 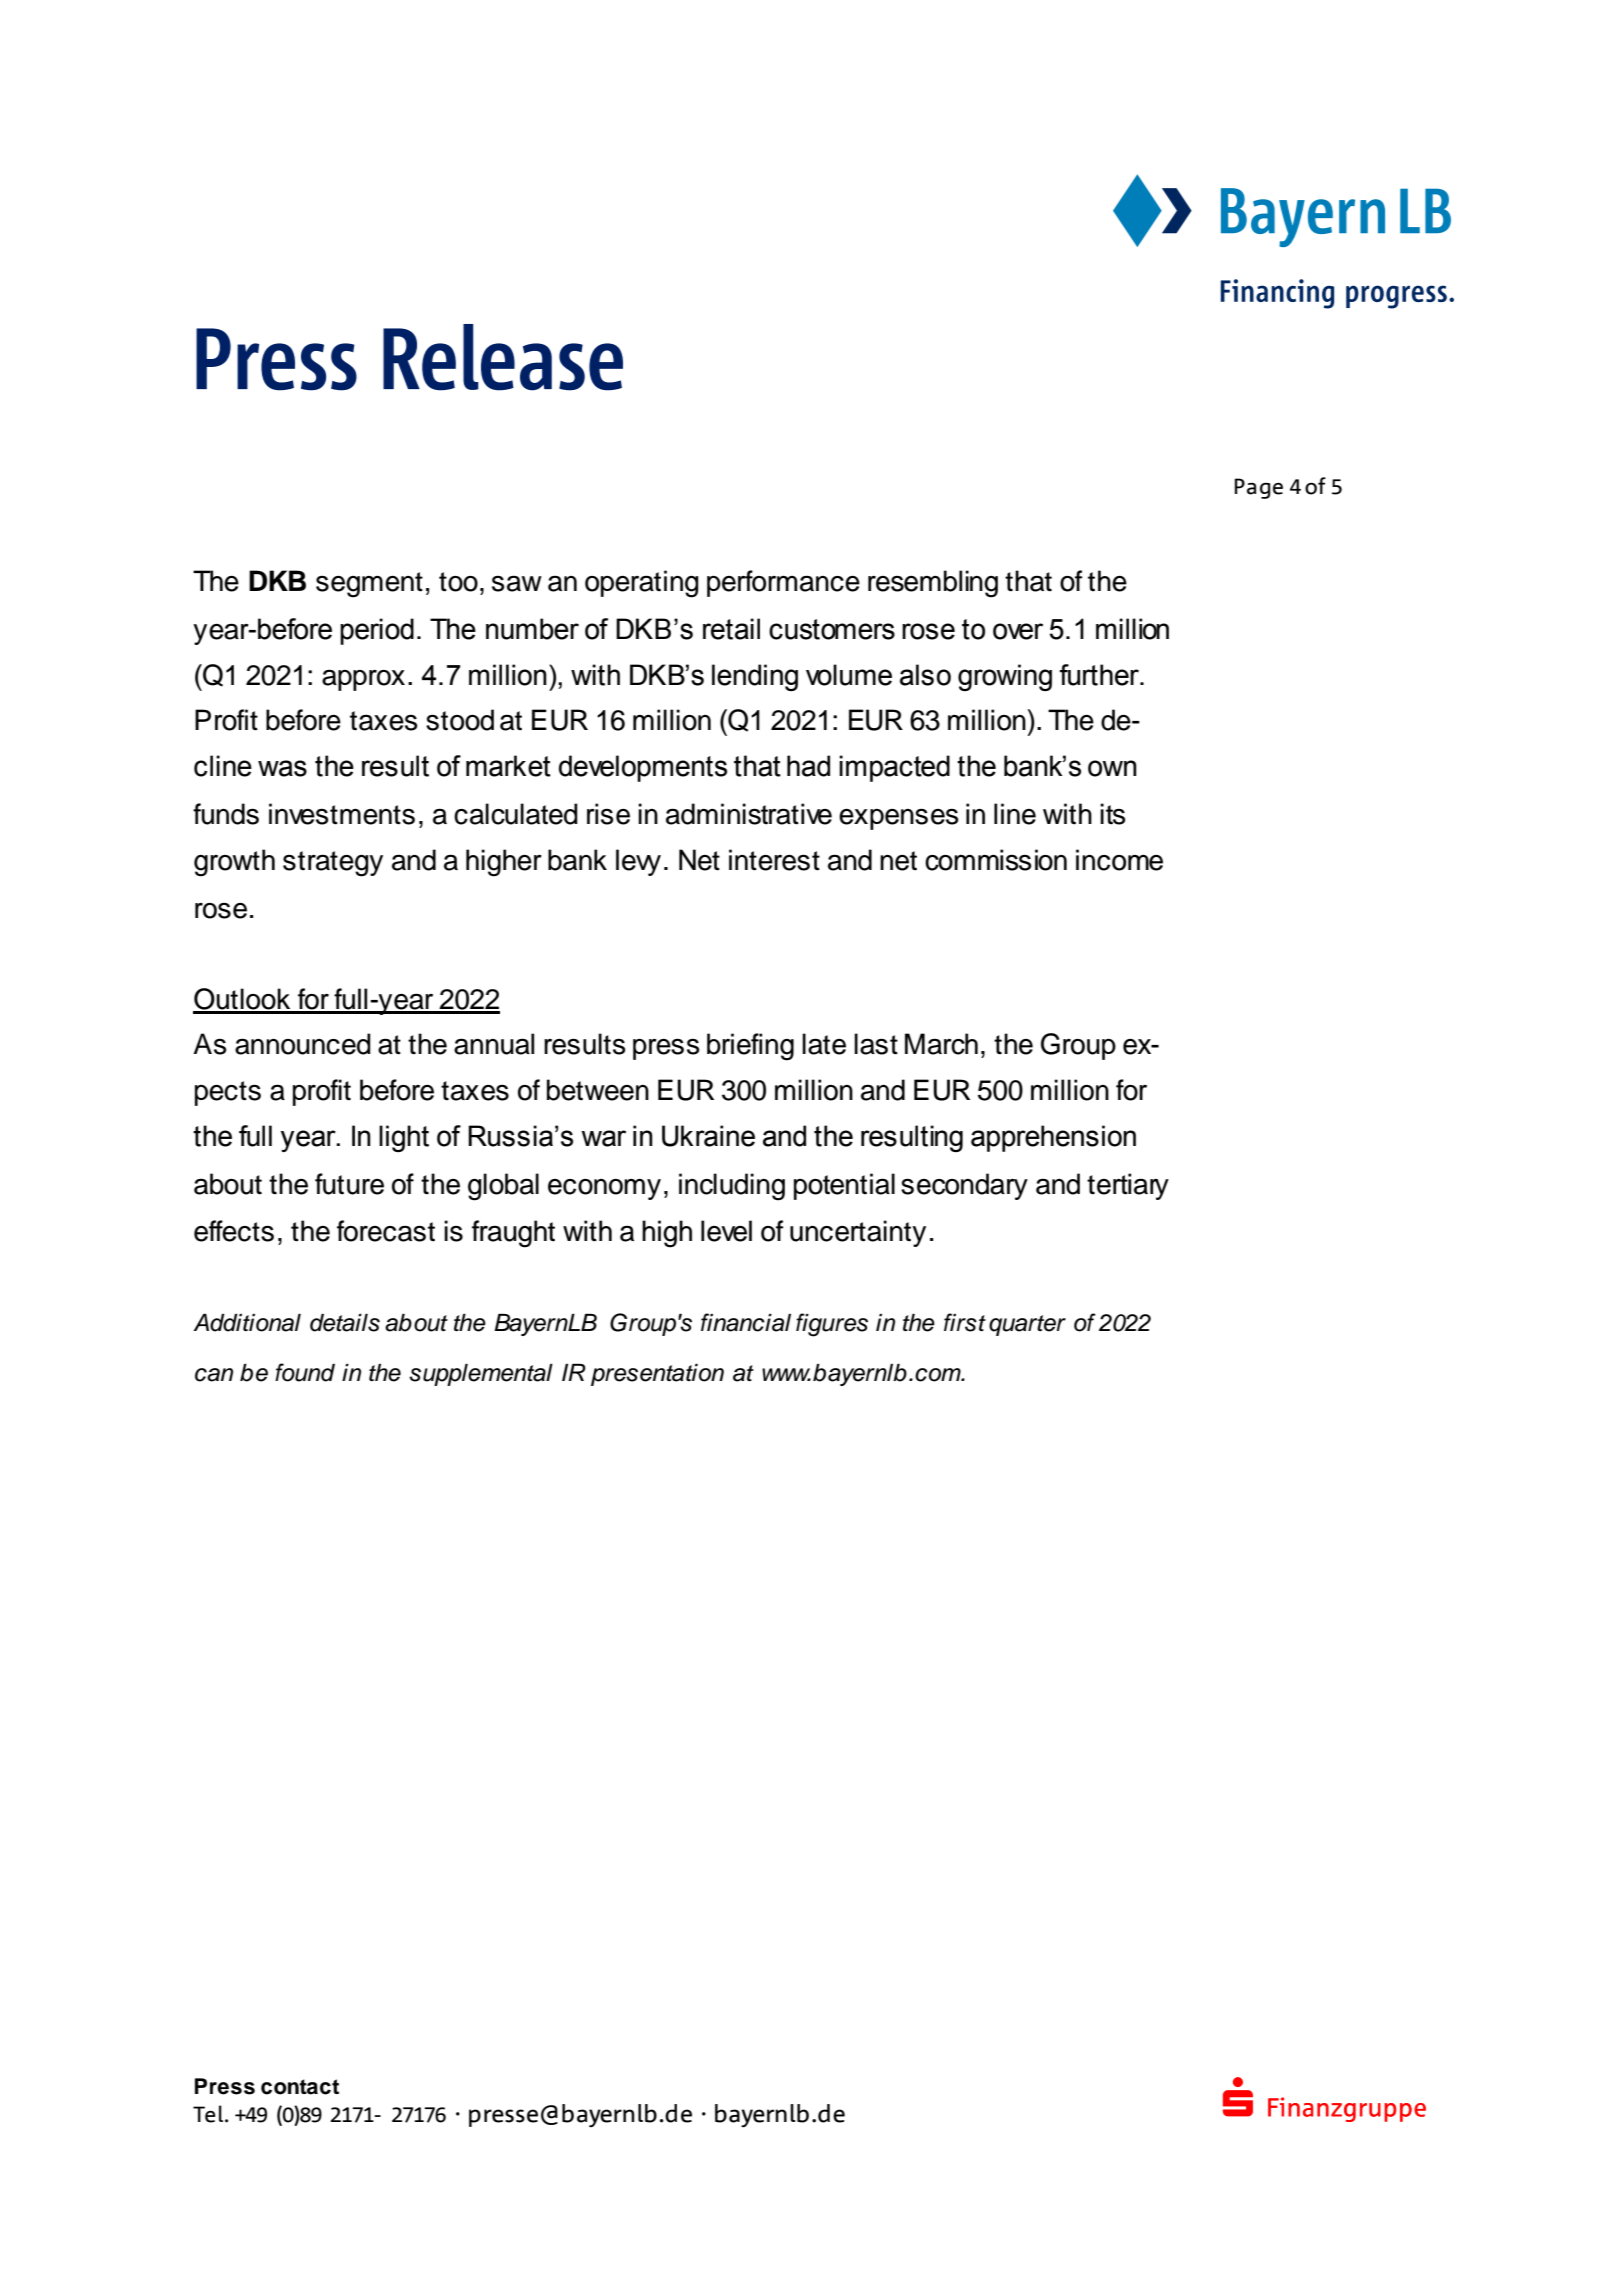 I want to click on performance, so click(x=783, y=583).
